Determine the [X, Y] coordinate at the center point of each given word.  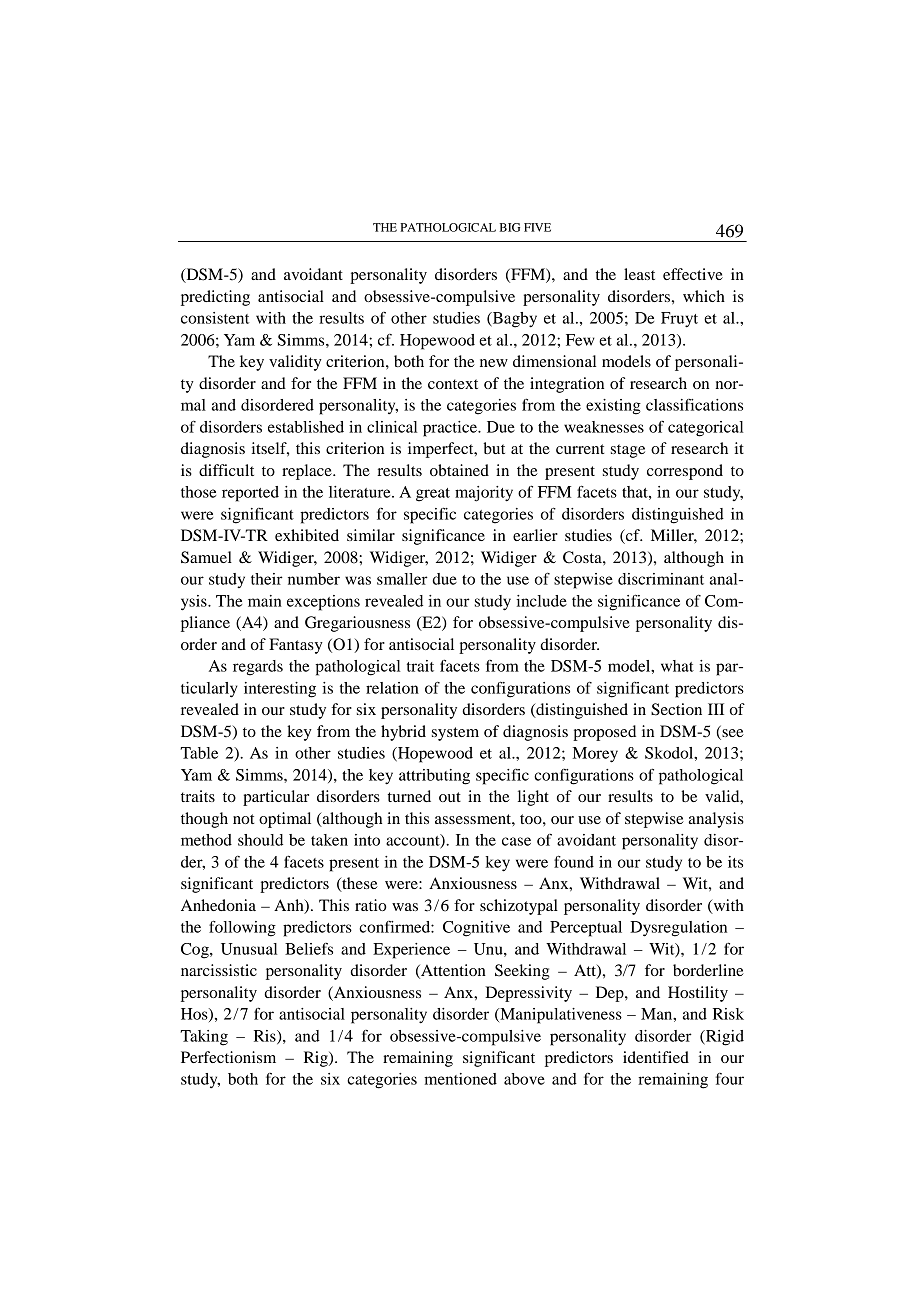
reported [250, 494]
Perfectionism [228, 1057]
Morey [595, 755]
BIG [510, 227]
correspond [685, 472]
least [639, 274]
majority [484, 494]
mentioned [460, 1079]
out [450, 797]
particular [276, 798]
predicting [215, 298]
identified [656, 1057]
